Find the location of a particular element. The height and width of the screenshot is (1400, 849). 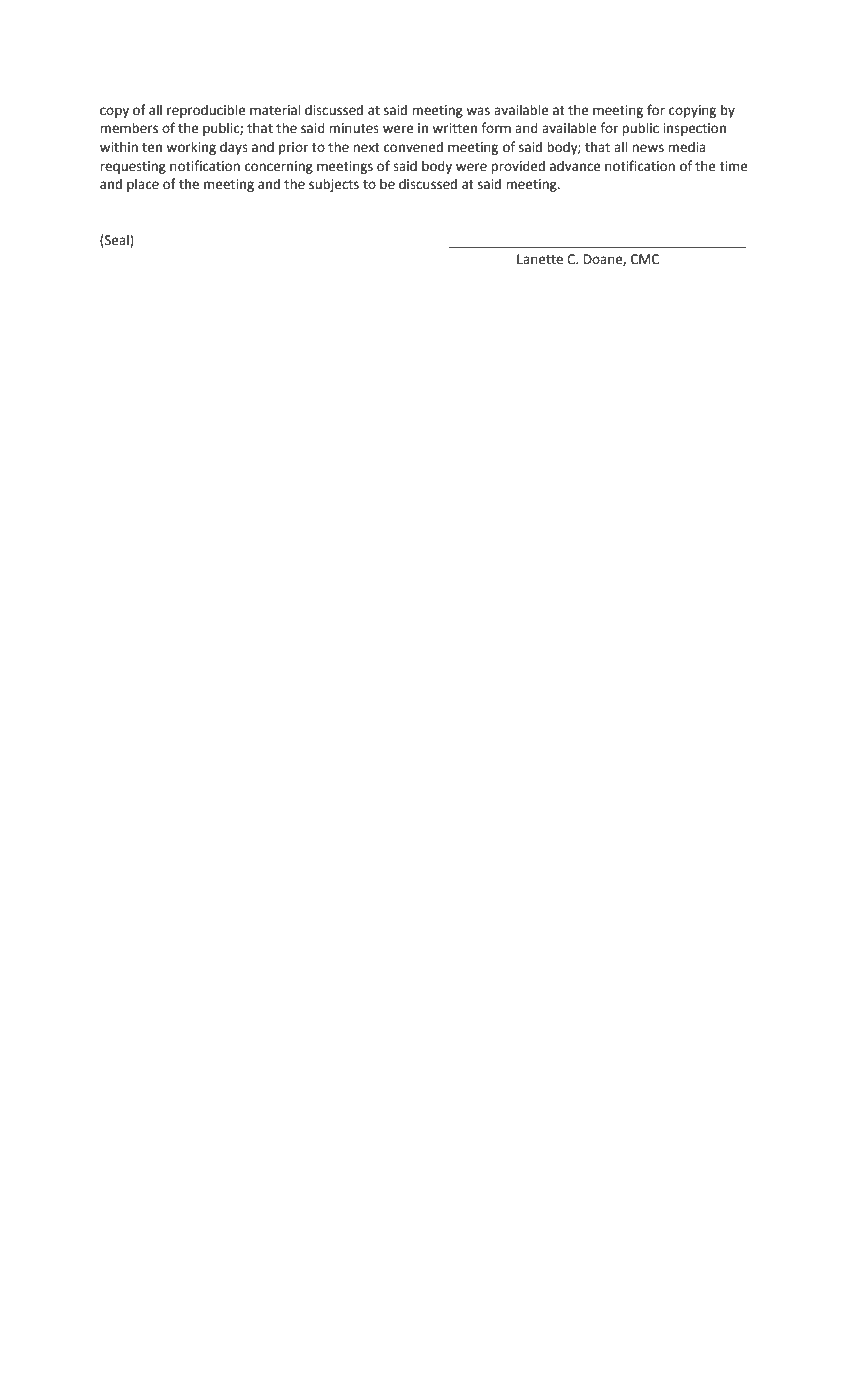

place is located at coordinates (143, 185).
